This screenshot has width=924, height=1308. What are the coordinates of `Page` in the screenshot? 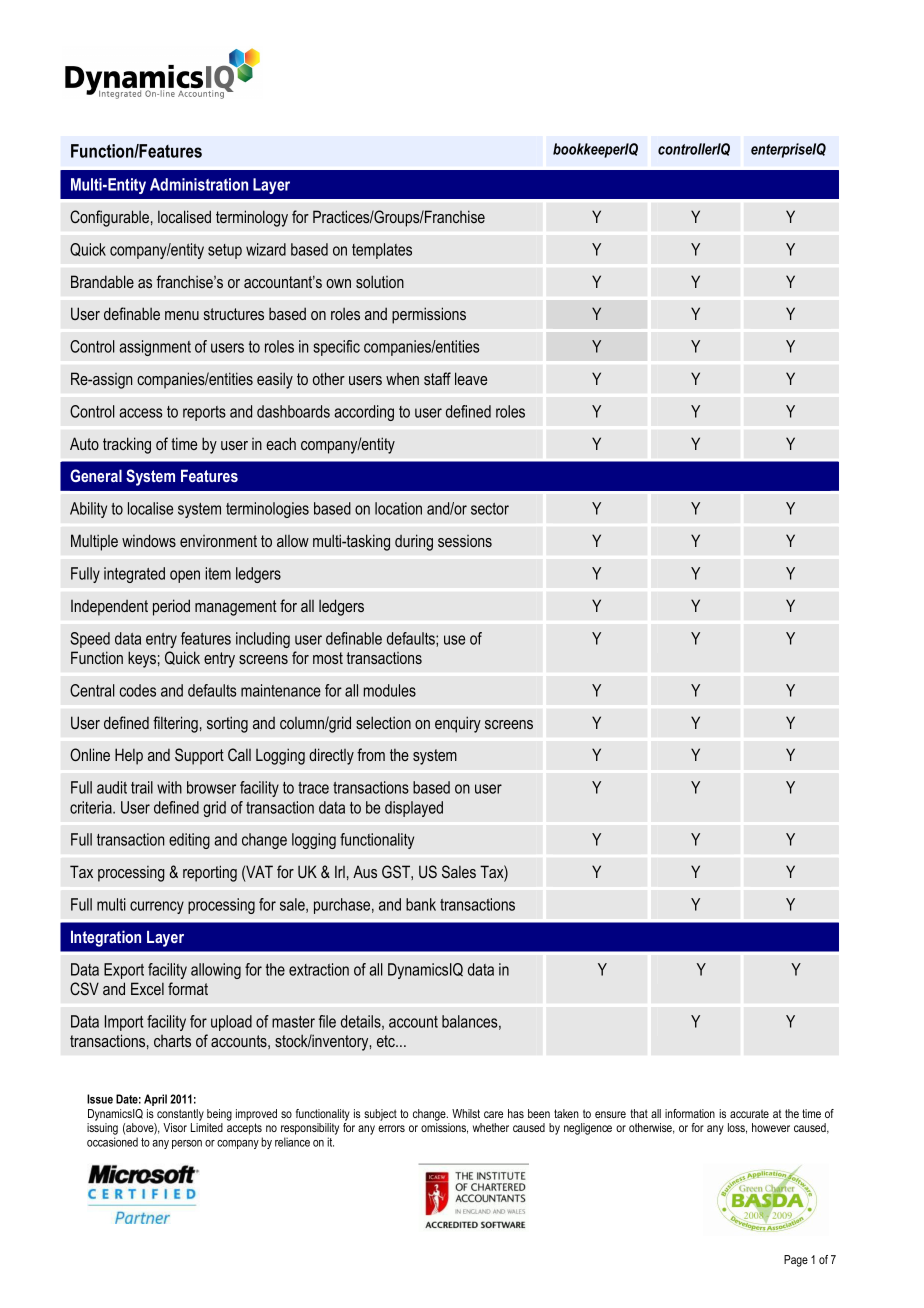 It's located at (796, 1261).
